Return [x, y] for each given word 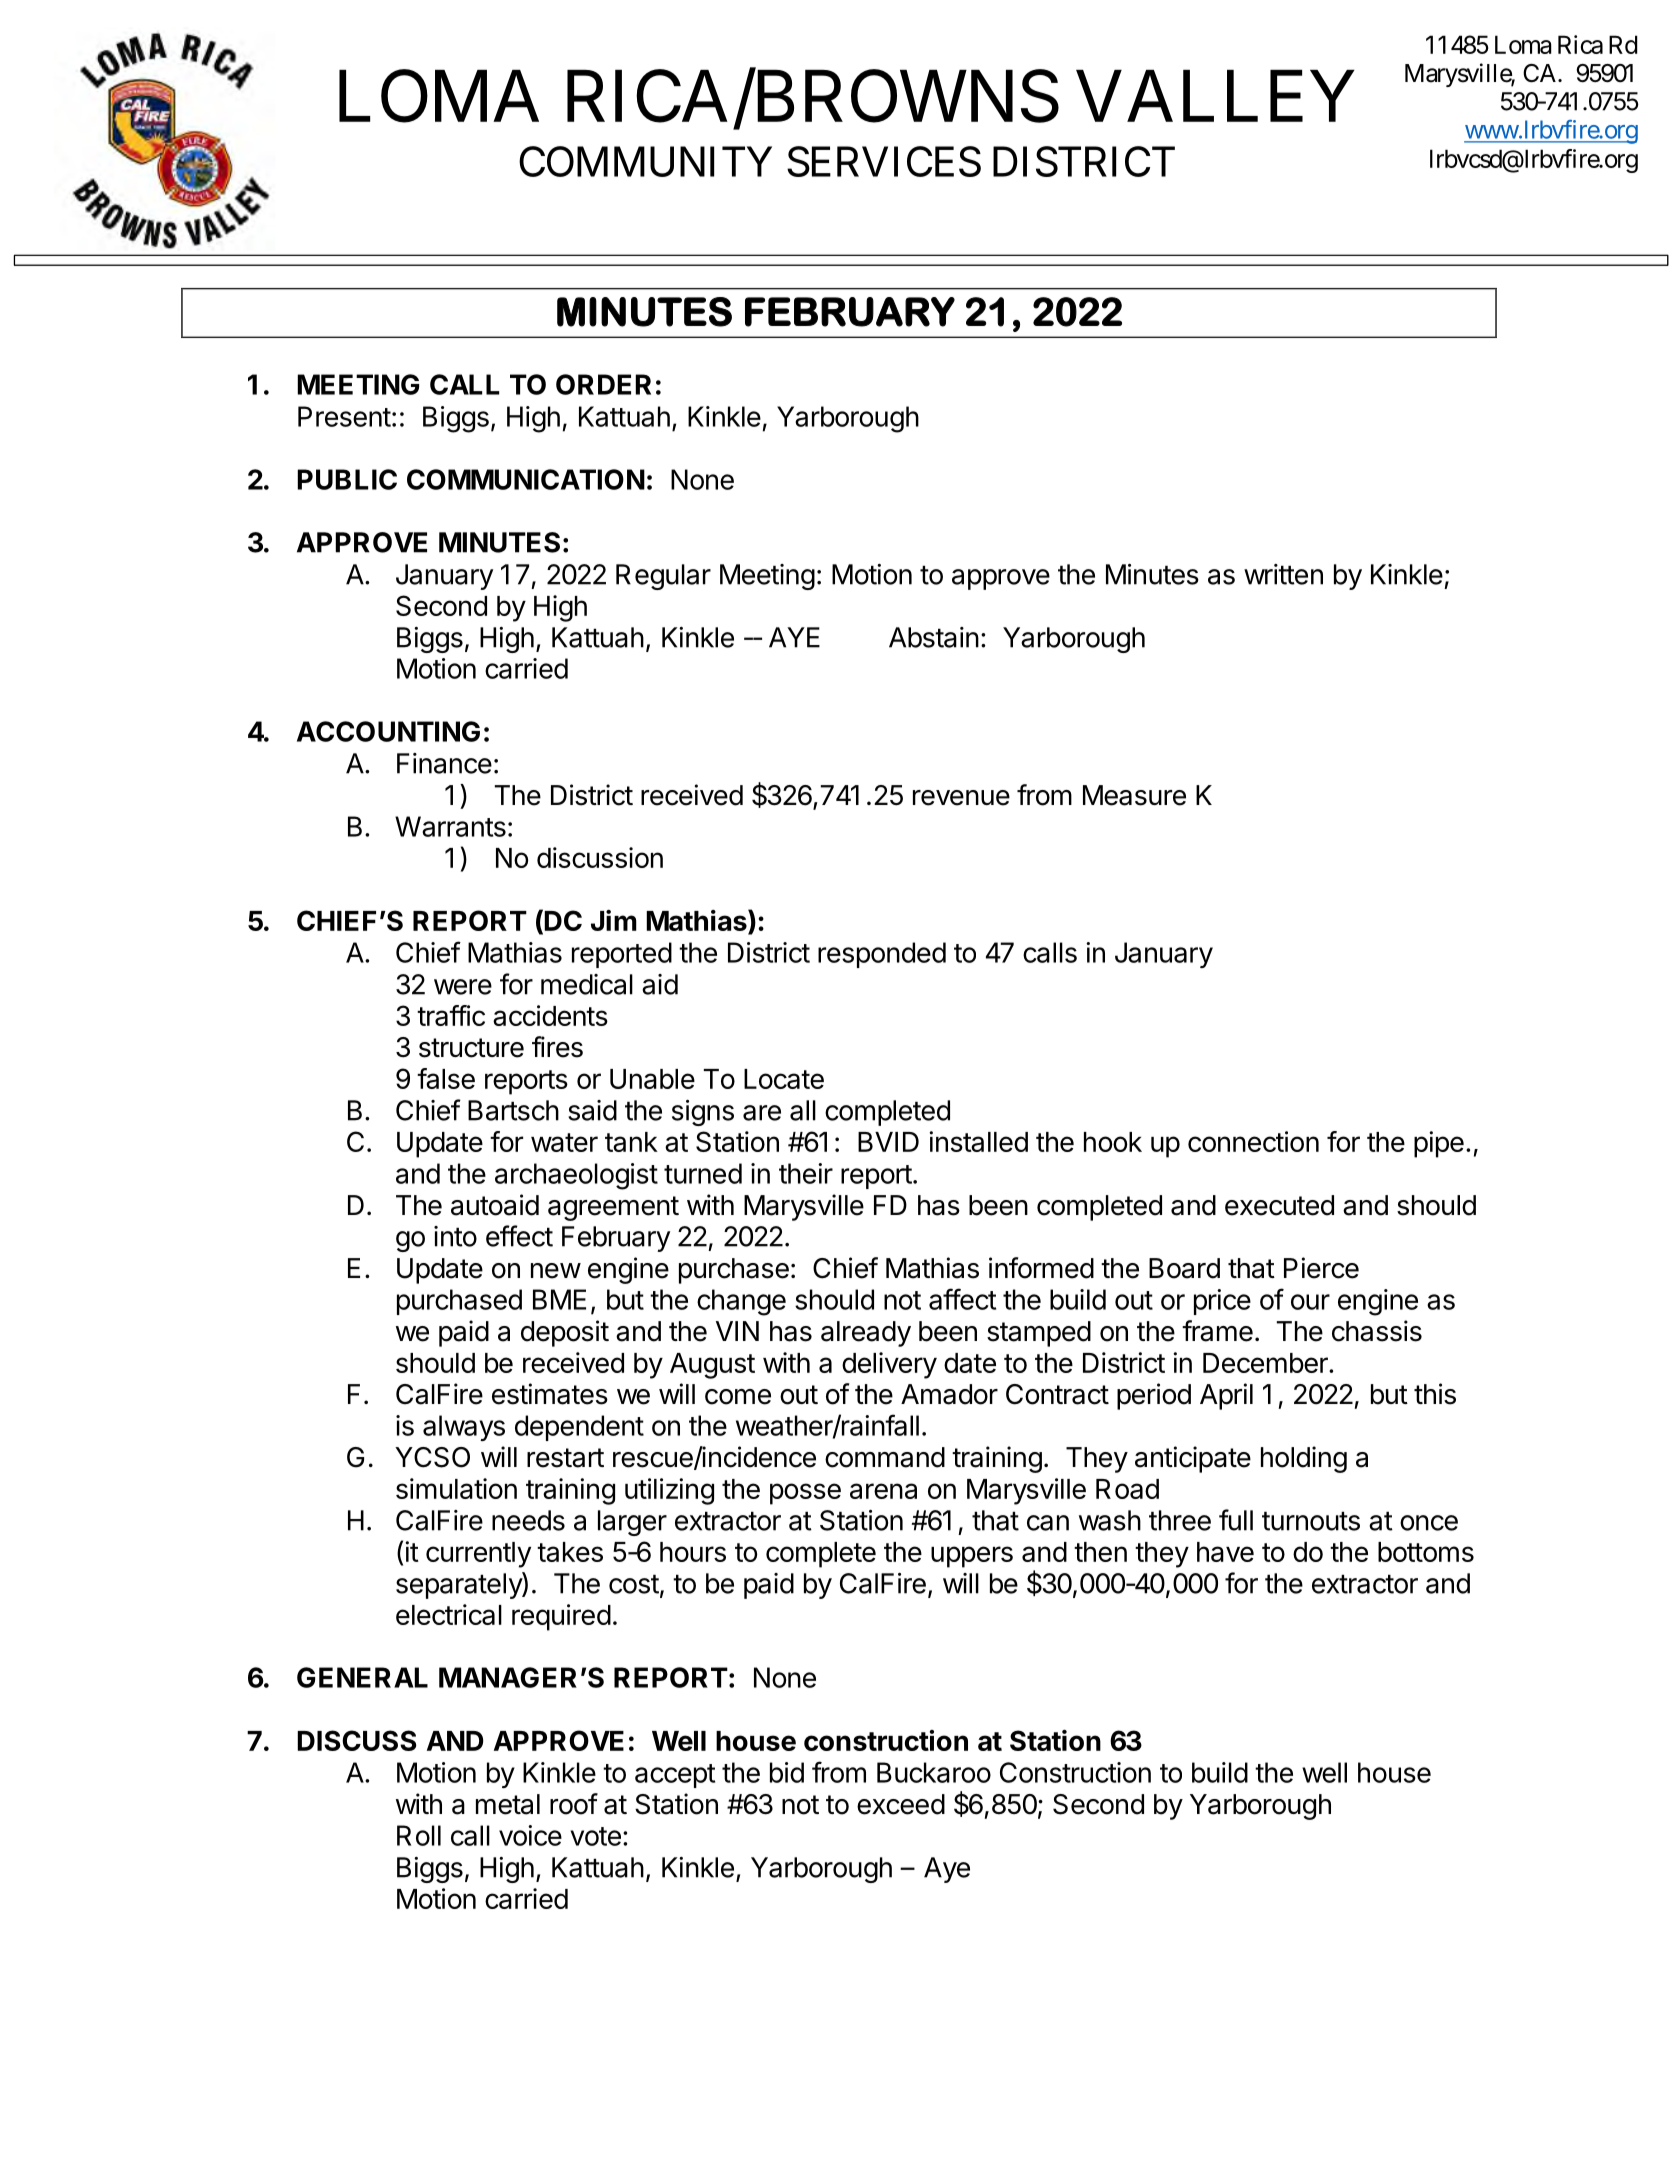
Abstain [934, 637]
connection [1253, 1141]
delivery [889, 1365]
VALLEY [1215, 96]
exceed [901, 1804]
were [463, 987]
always [464, 1428]
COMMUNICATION [526, 479]
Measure [1134, 795]
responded [882, 955]
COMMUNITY [645, 161]
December [1266, 1363]
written [1283, 574]
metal [508, 1804]
